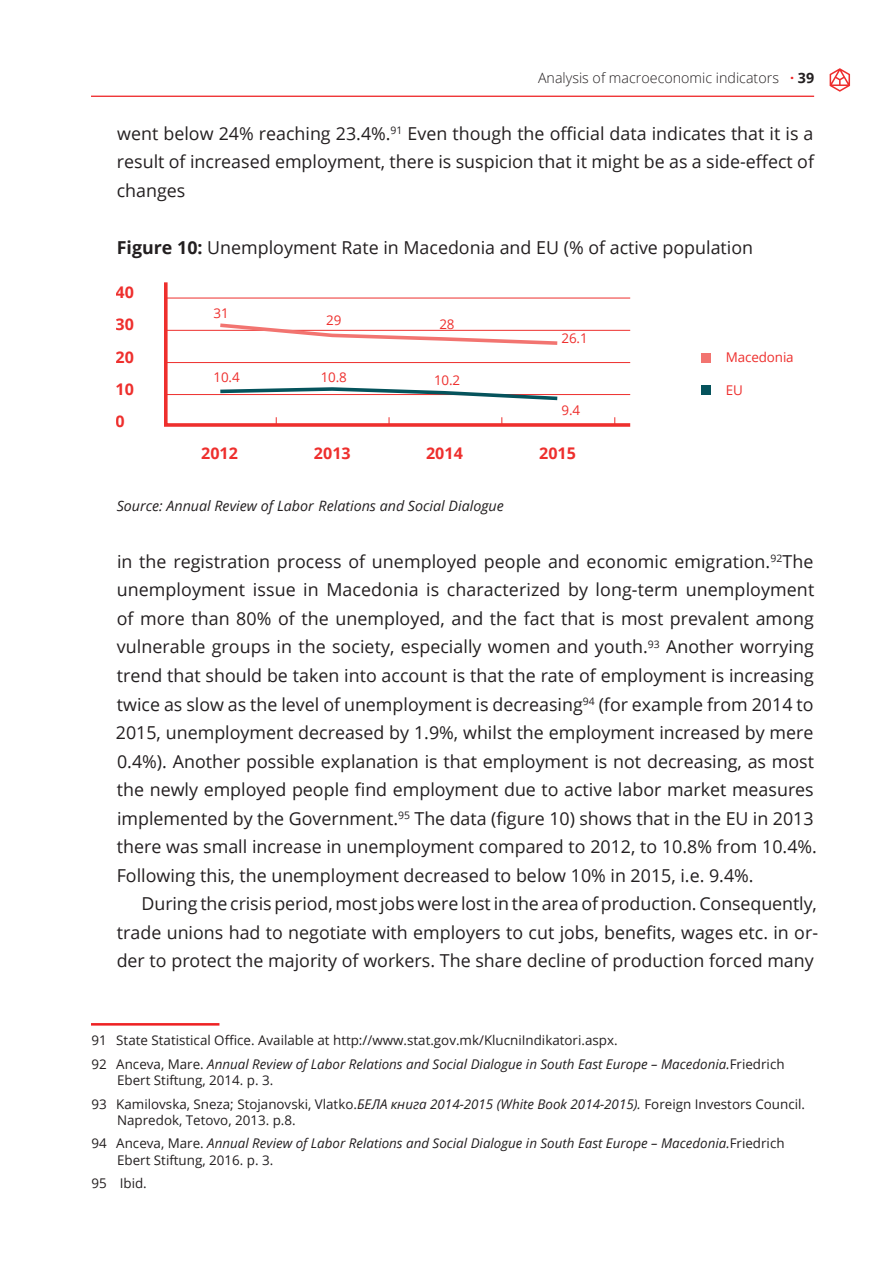 This image has width=890, height=1264. What do you see at coordinates (151, 192) in the image?
I see `changes` at bounding box center [151, 192].
